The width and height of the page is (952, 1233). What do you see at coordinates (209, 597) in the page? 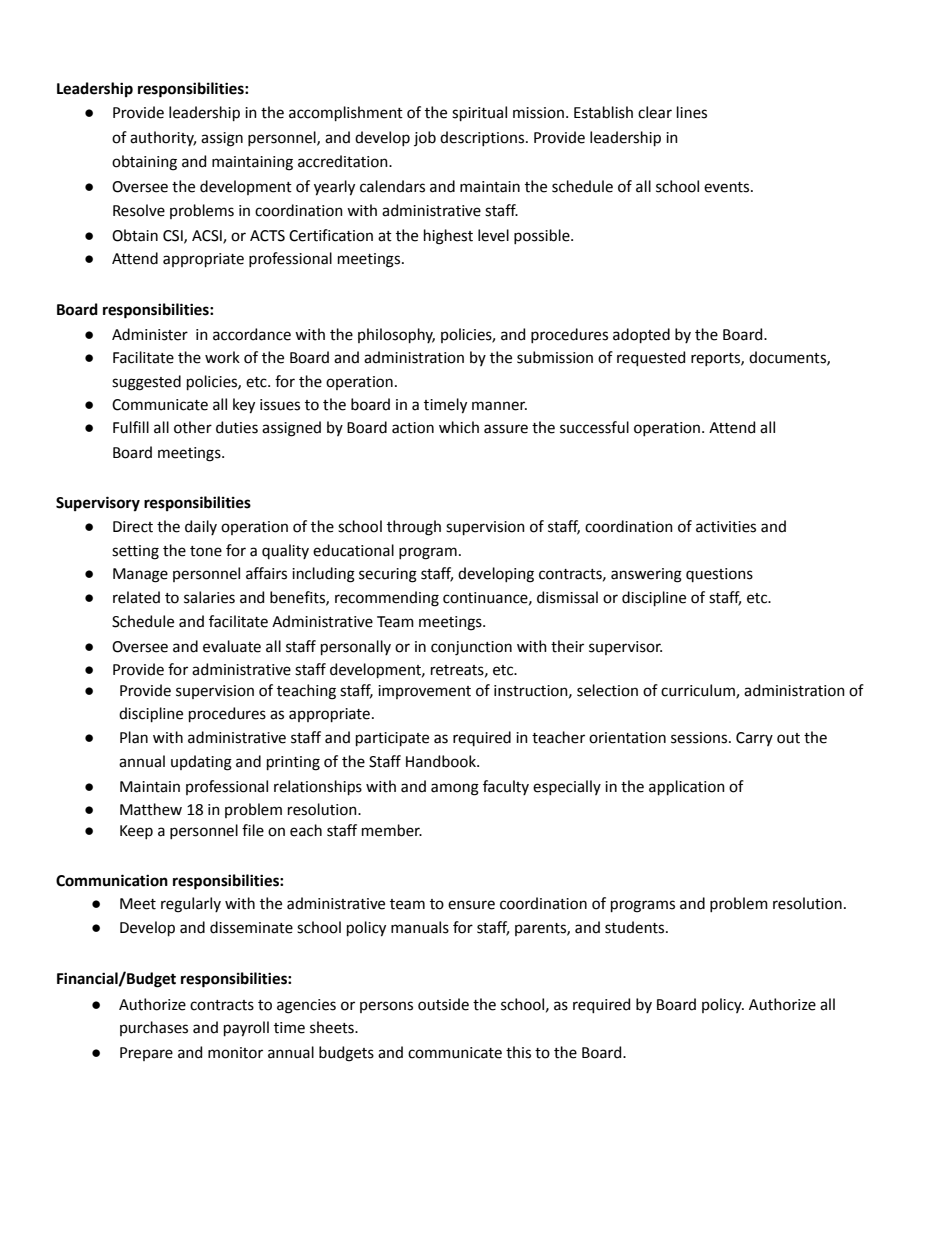
I see `salaries` at bounding box center [209, 597].
